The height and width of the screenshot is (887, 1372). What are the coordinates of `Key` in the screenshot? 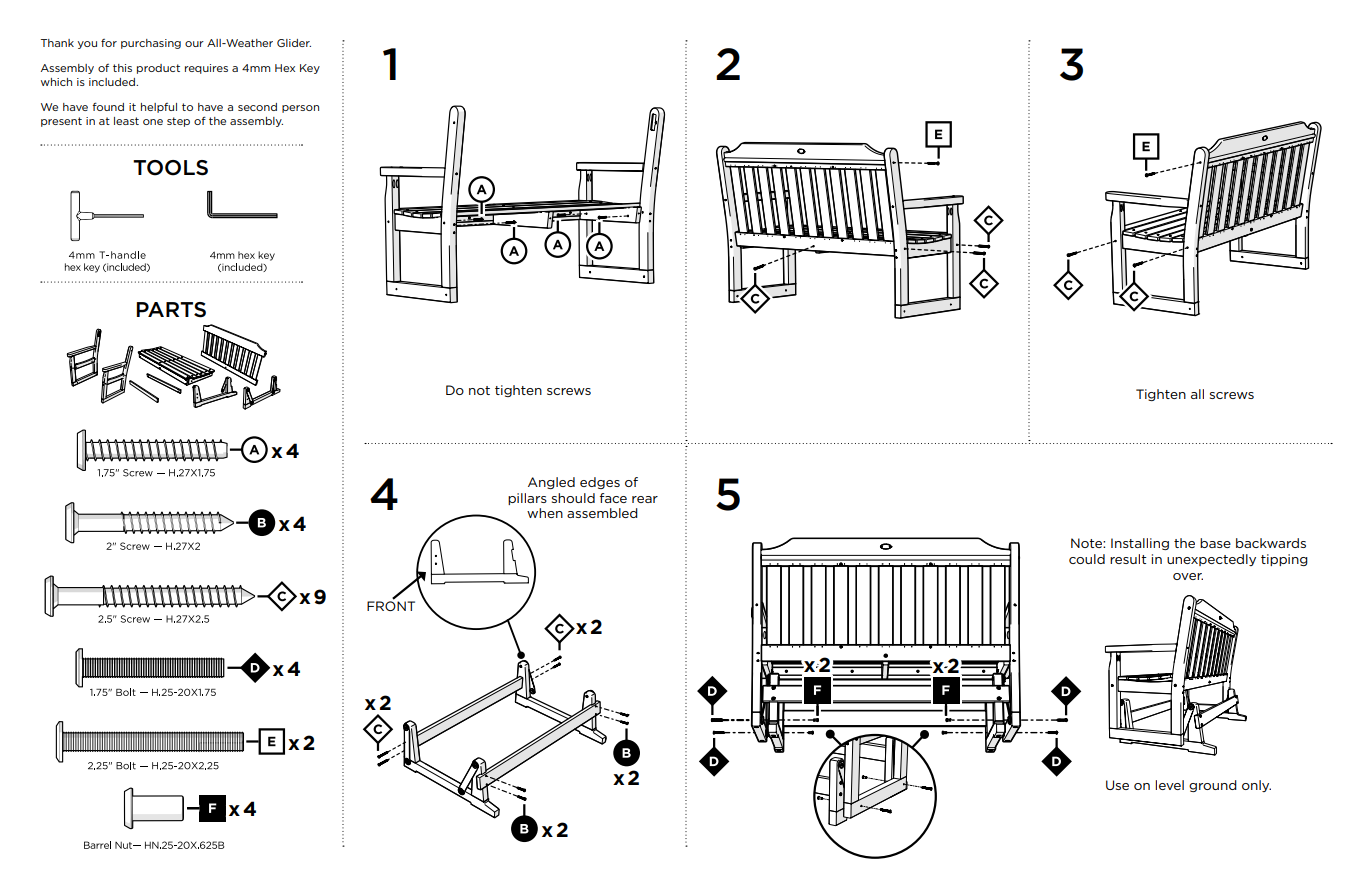 It's located at (310, 69).
